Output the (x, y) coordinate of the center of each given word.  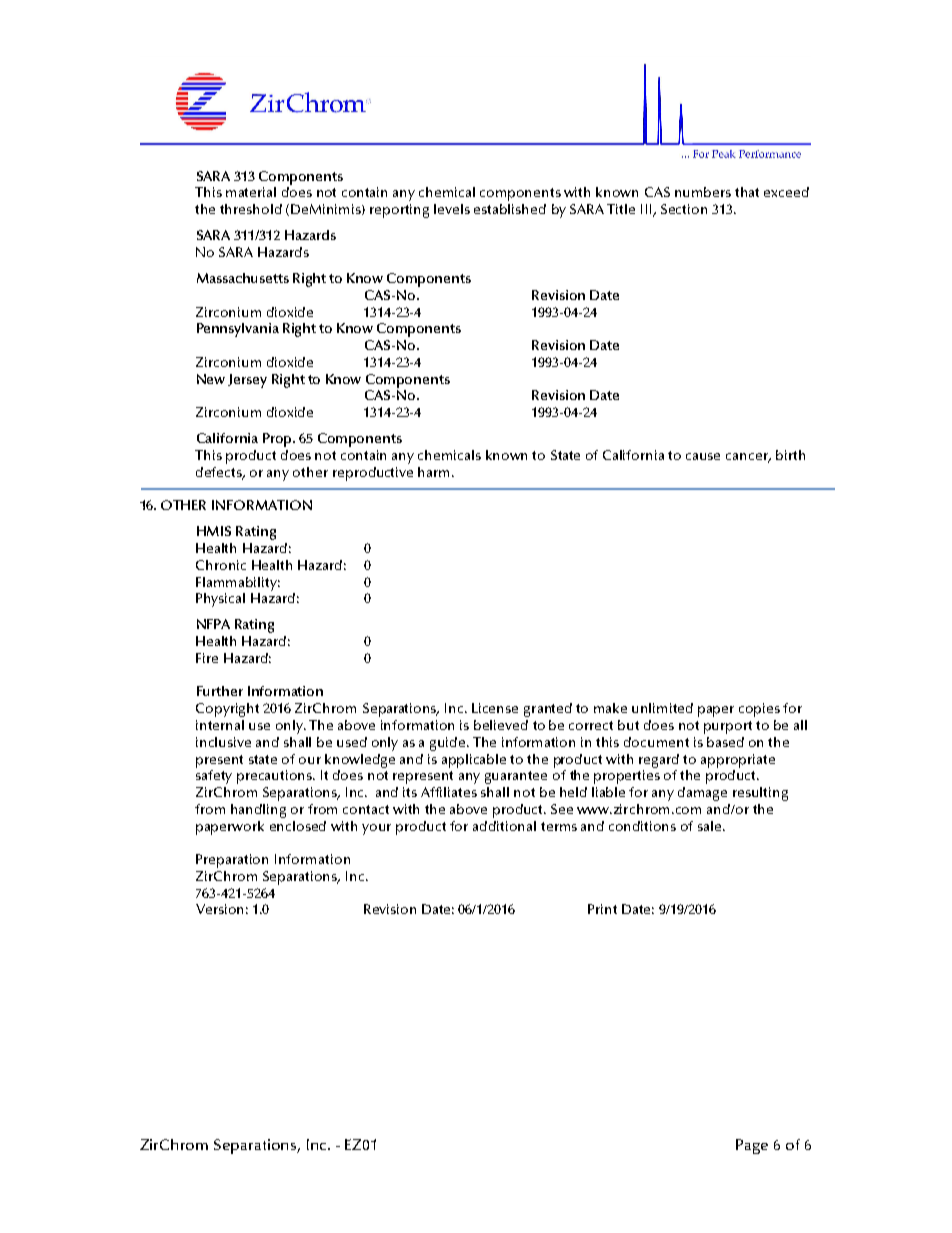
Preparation (232, 861)
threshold (251, 209)
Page (752, 1146)
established (510, 209)
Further (220, 691)
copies (759, 710)
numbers (703, 192)
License (495, 708)
